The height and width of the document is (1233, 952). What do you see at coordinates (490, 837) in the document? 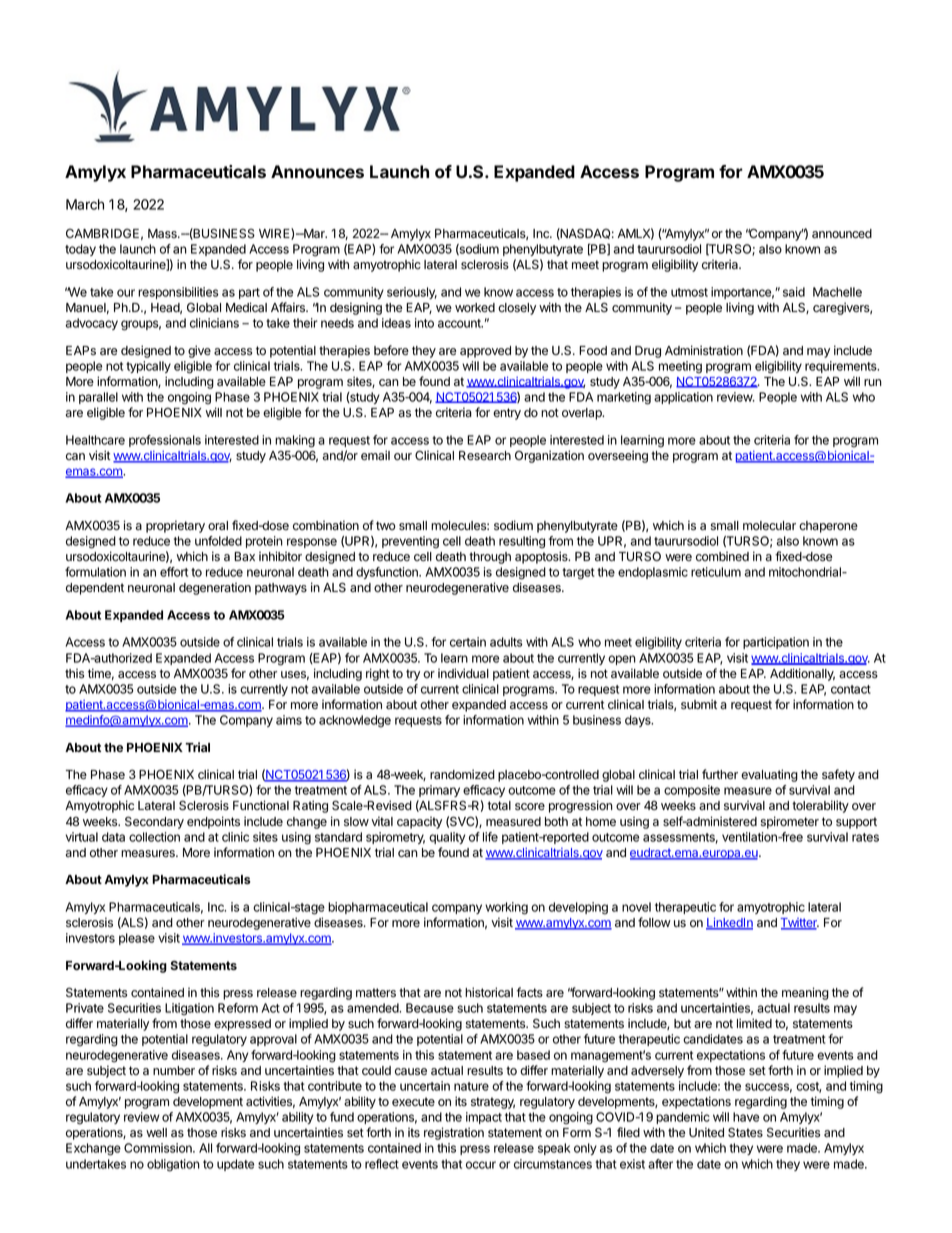
I see `life` at bounding box center [490, 837].
